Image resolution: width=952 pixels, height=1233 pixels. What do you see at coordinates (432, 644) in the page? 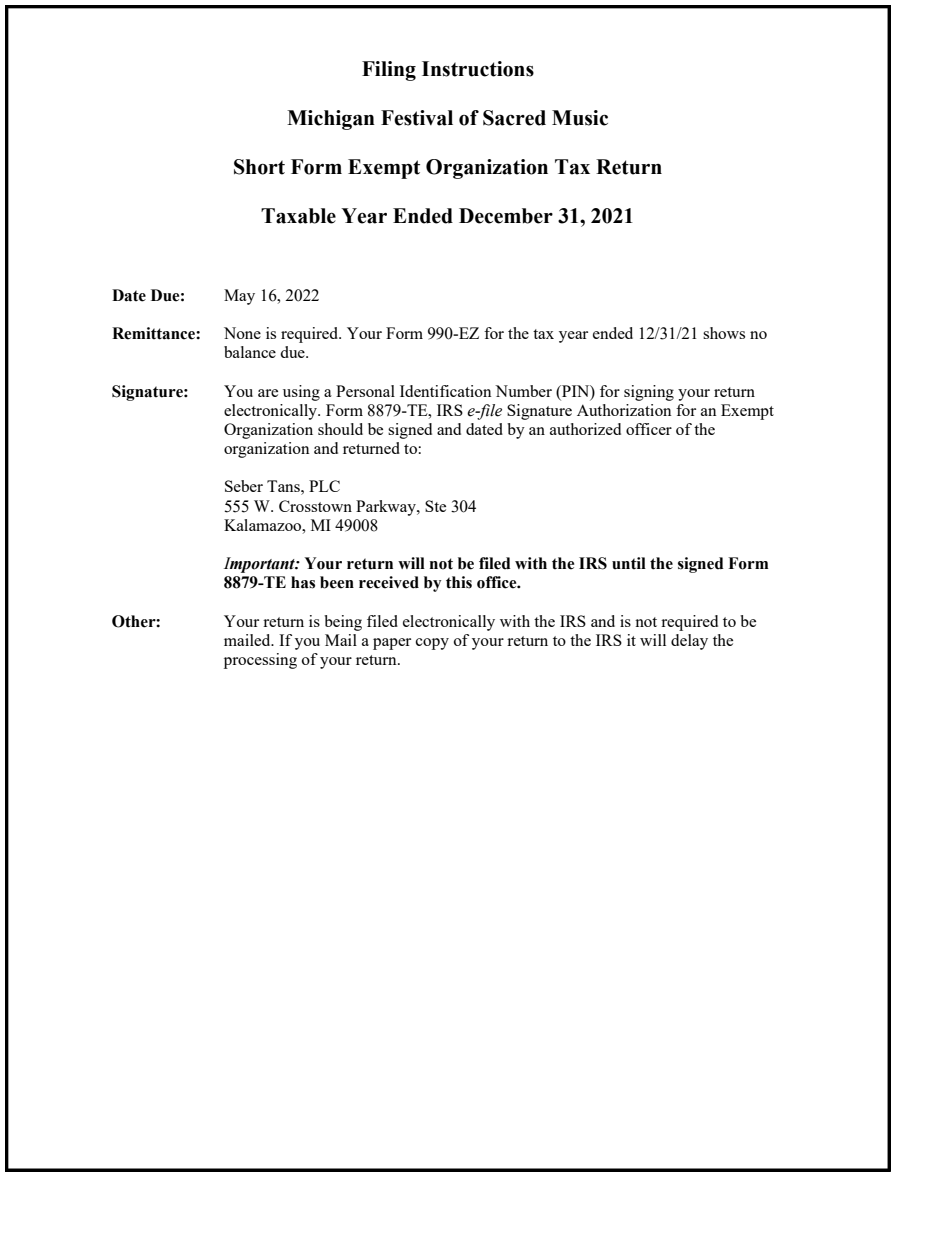
I see `copy` at bounding box center [432, 644].
